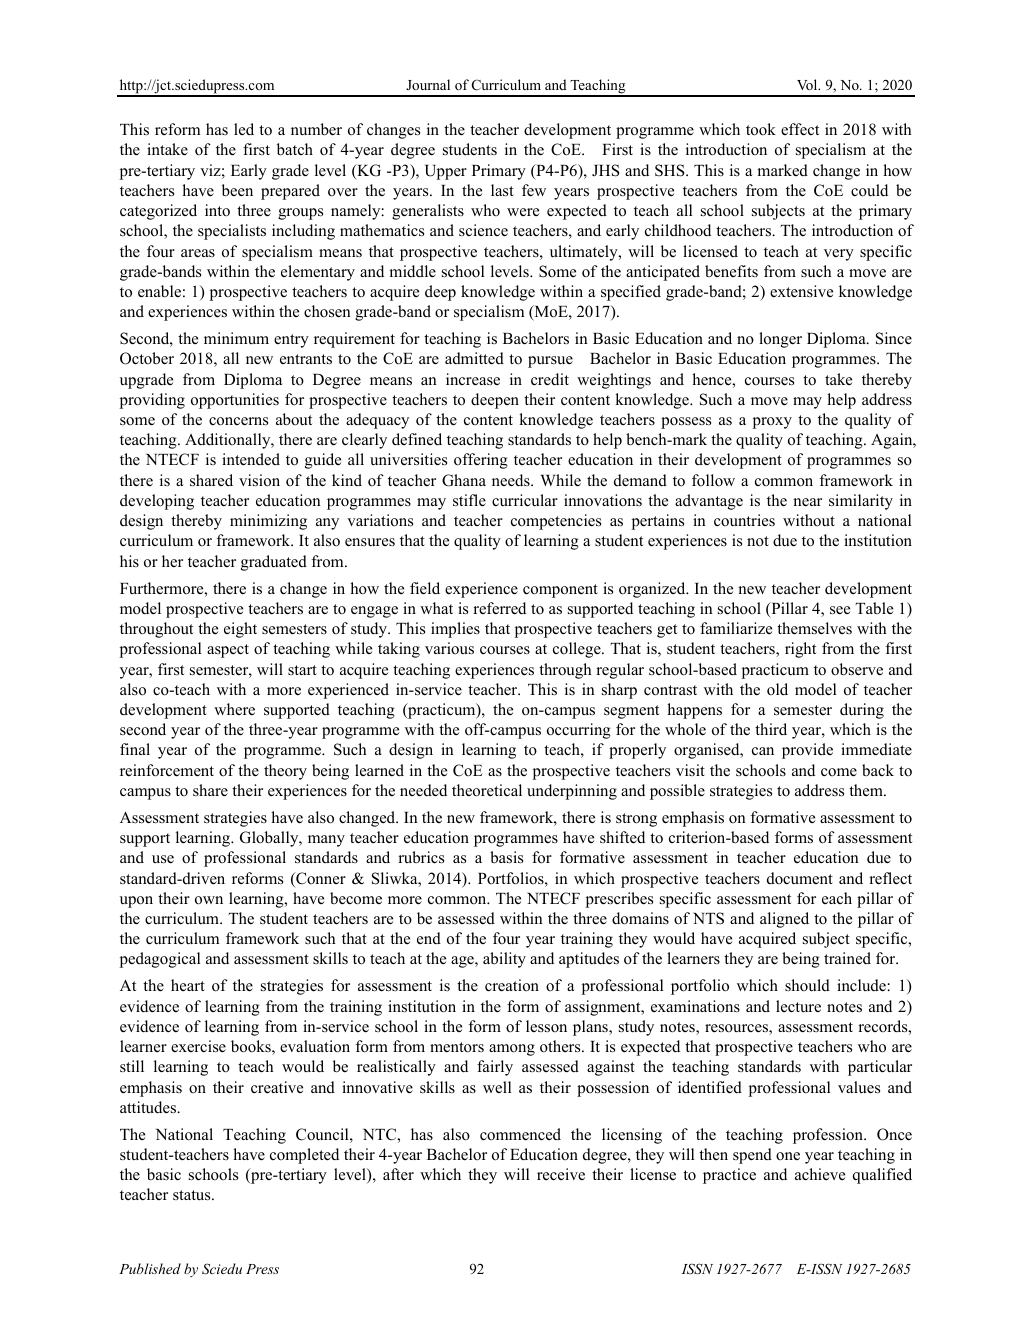 Image resolution: width=1032 pixels, height=1335 pixels. I want to click on needs, so click(512, 480).
